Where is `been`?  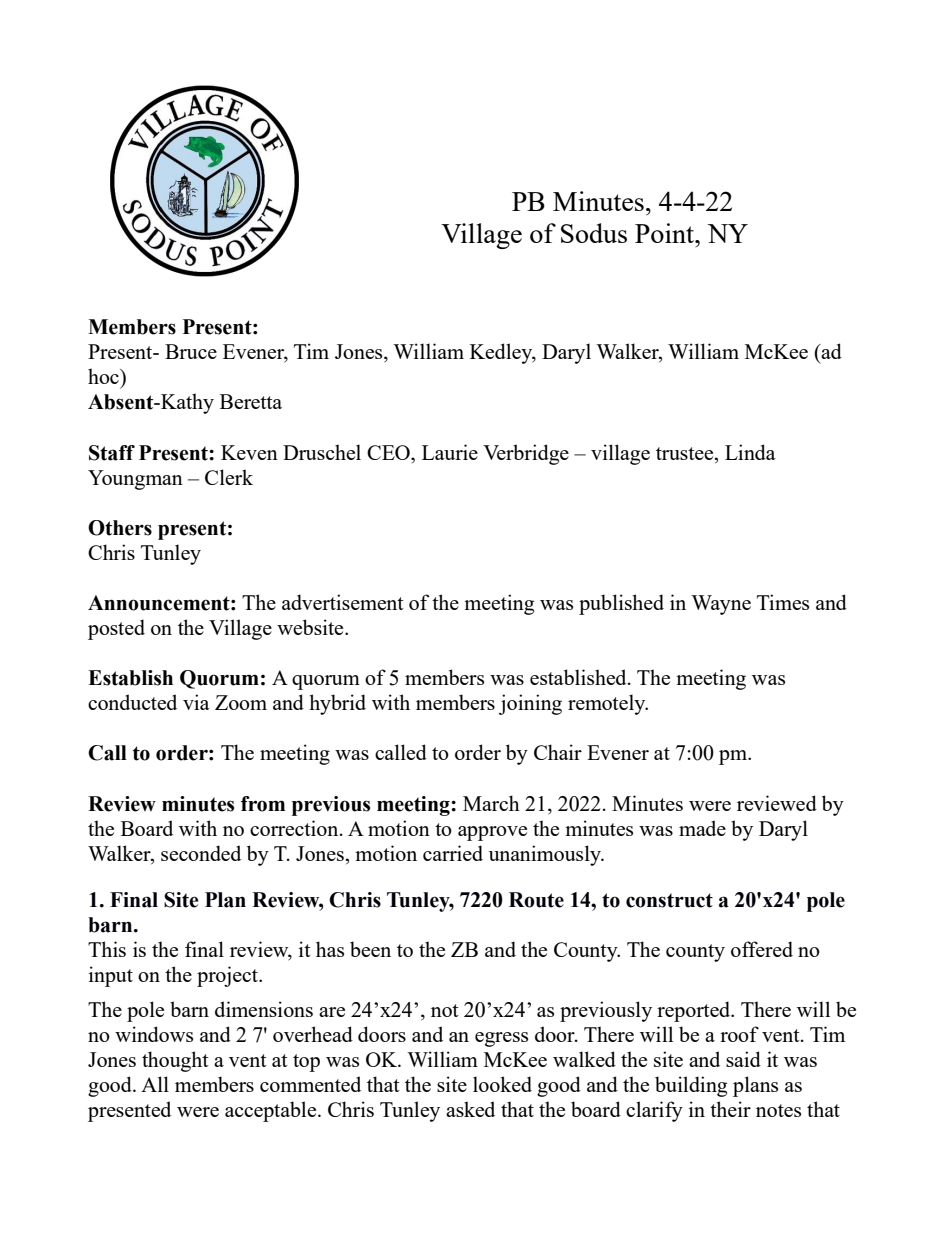 been is located at coordinates (370, 949).
